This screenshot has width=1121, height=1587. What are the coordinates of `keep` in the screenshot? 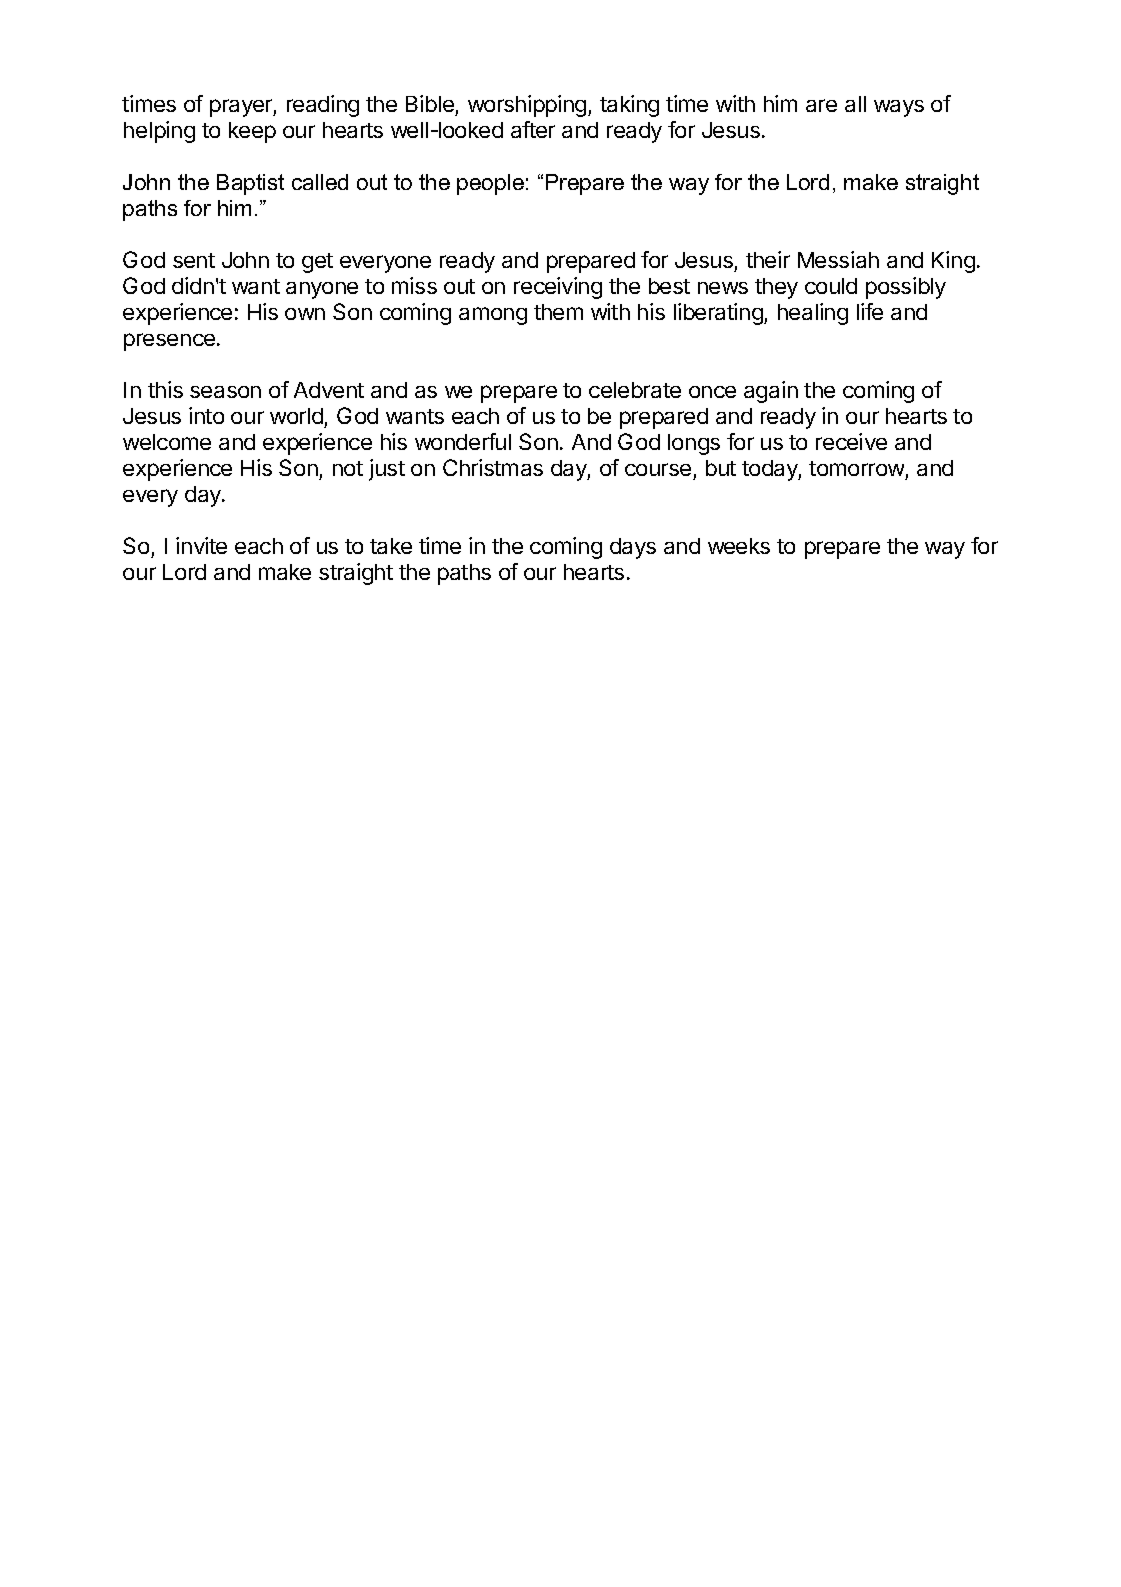 It's located at (252, 132).
